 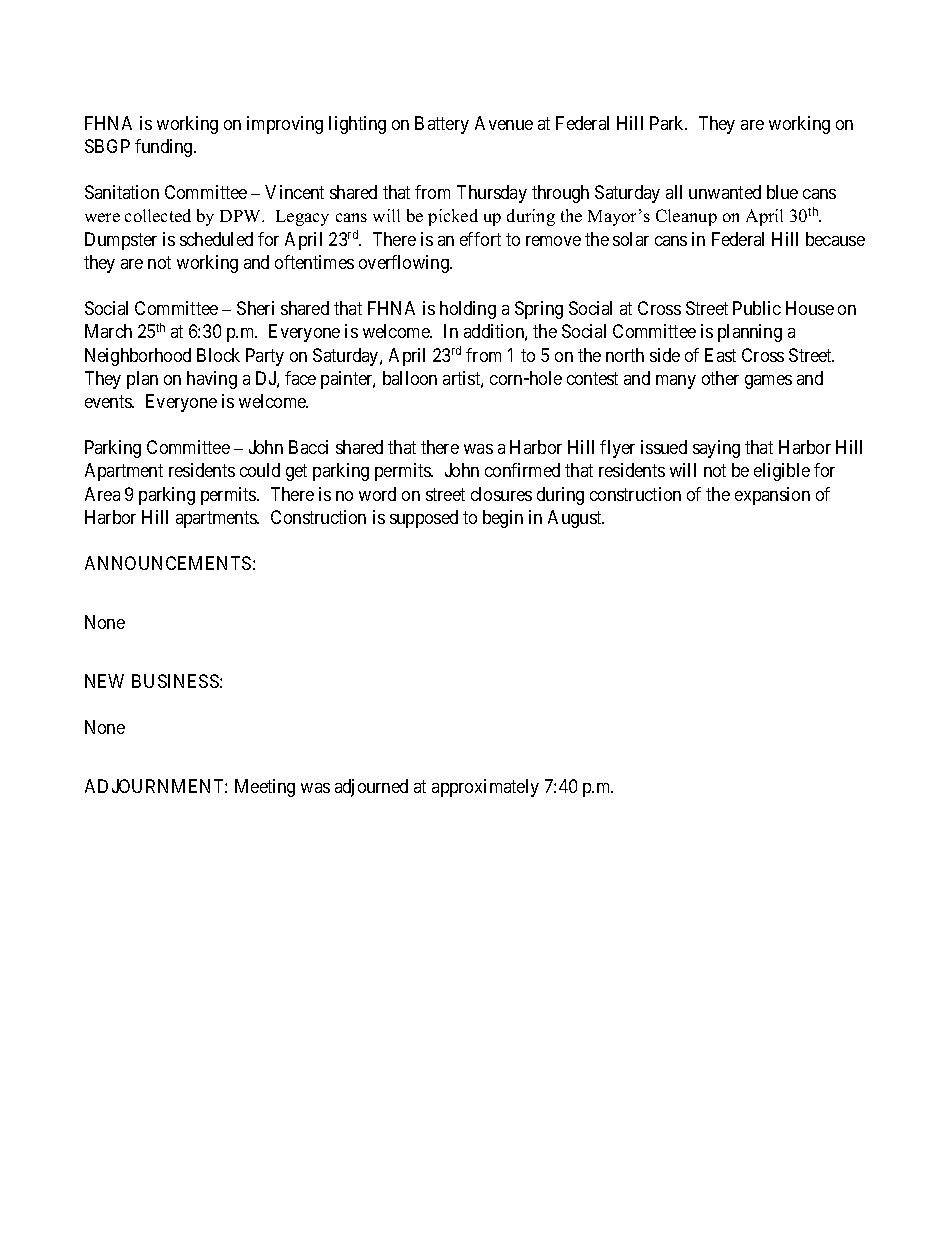 What do you see at coordinates (104, 681) in the screenshot?
I see `NEW` at bounding box center [104, 681].
